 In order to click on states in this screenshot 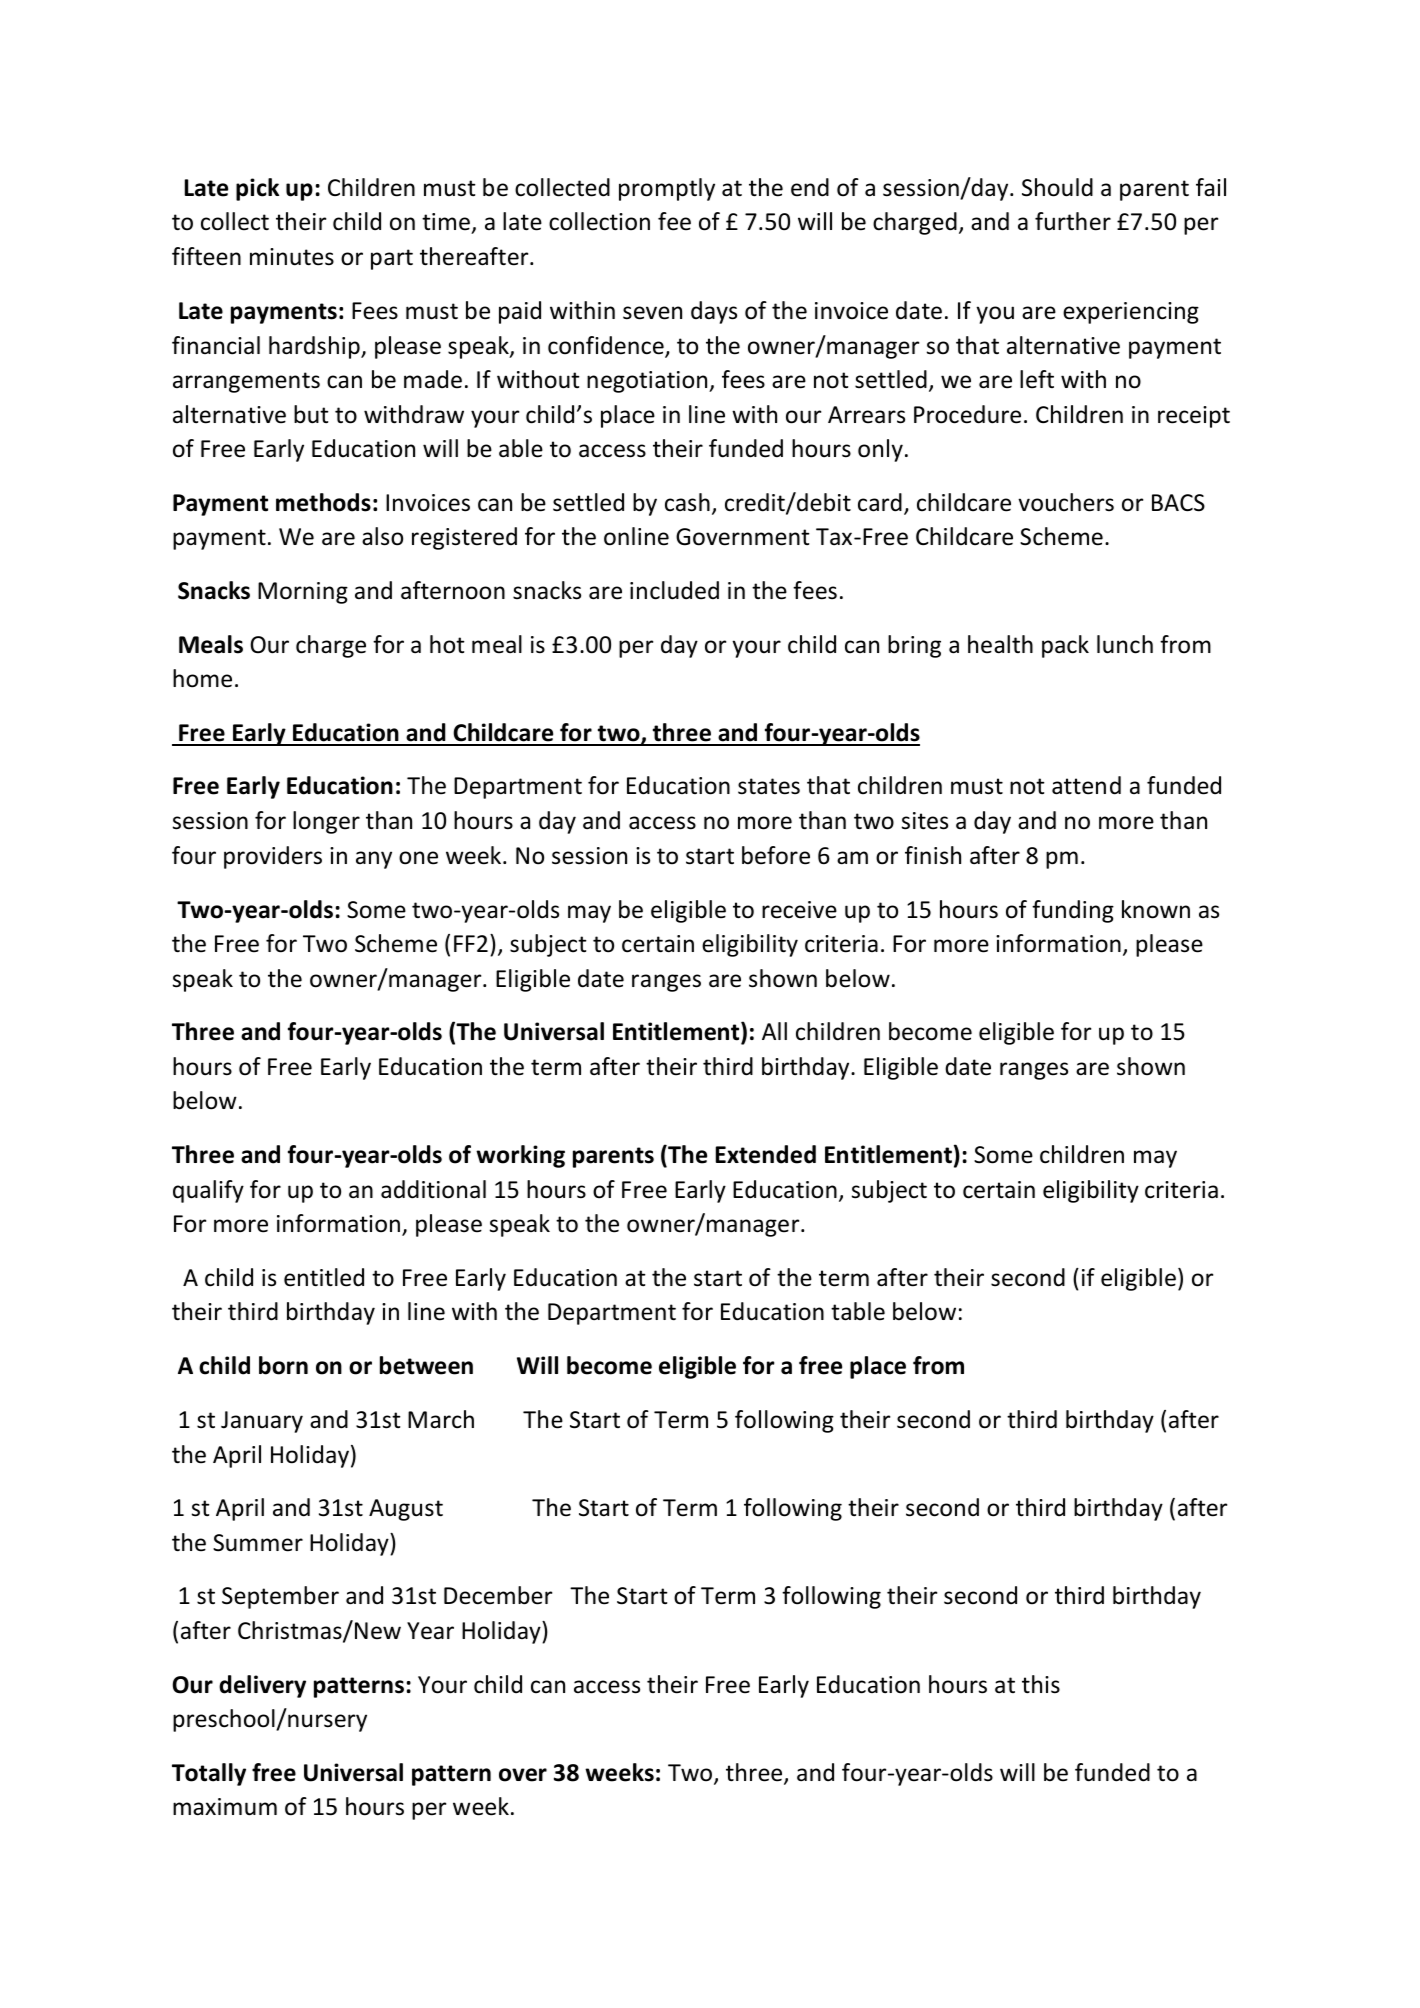, I will do `click(769, 786)`.
